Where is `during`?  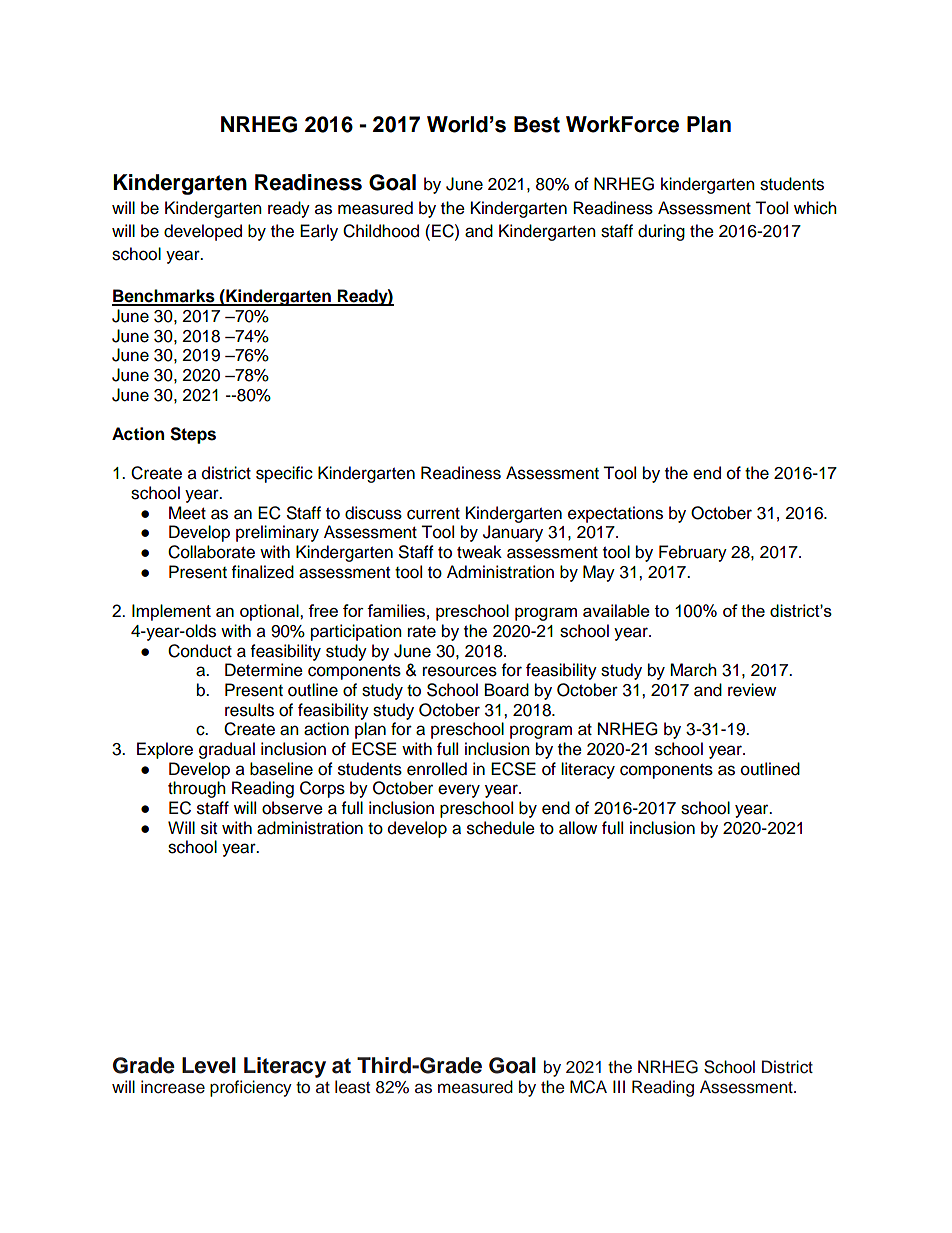
during is located at coordinates (661, 232).
